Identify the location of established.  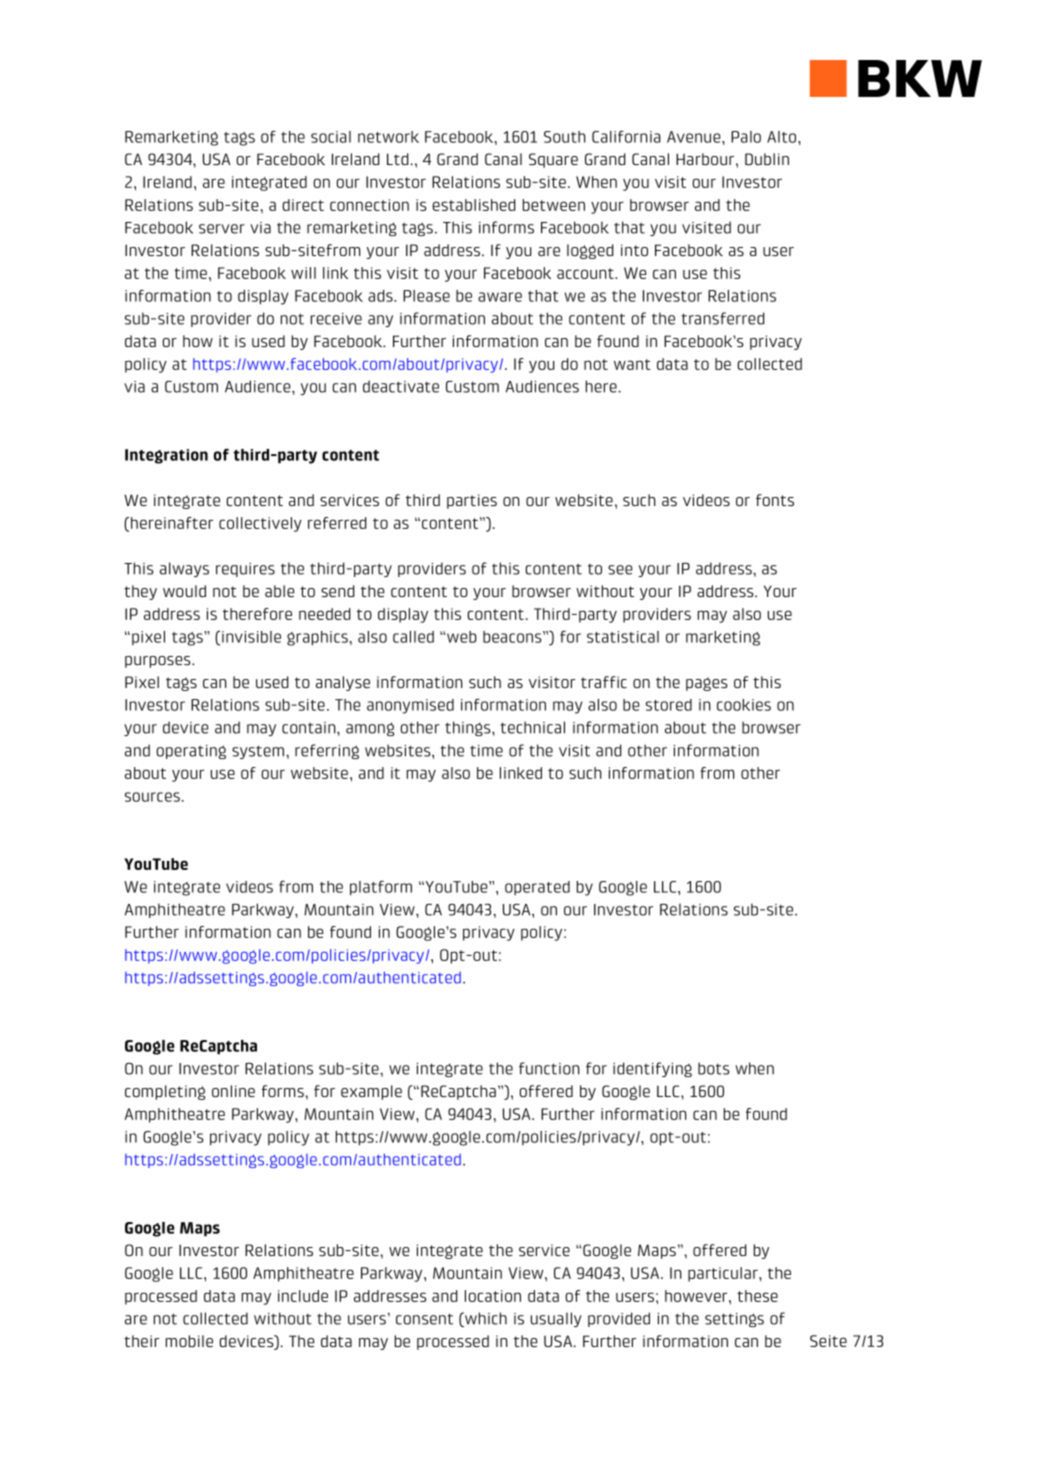
(473, 205).
